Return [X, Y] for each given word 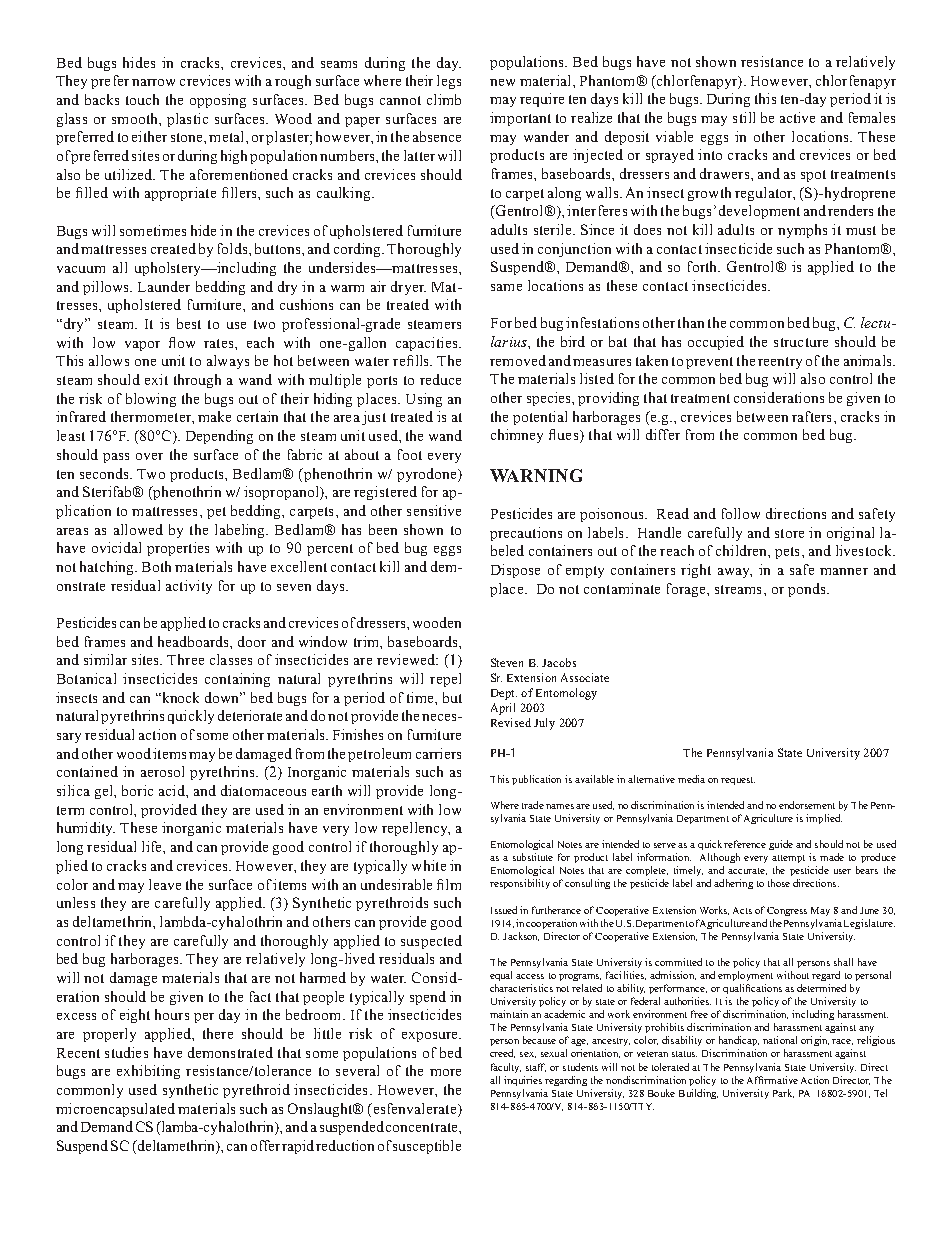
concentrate [423, 1127]
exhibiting [148, 1072]
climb [444, 99]
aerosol [162, 771]
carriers [438, 753]
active [797, 117]
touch [142, 99]
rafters [811, 416]
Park [783, 1093]
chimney [517, 436]
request [738, 781]
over [149, 456]
